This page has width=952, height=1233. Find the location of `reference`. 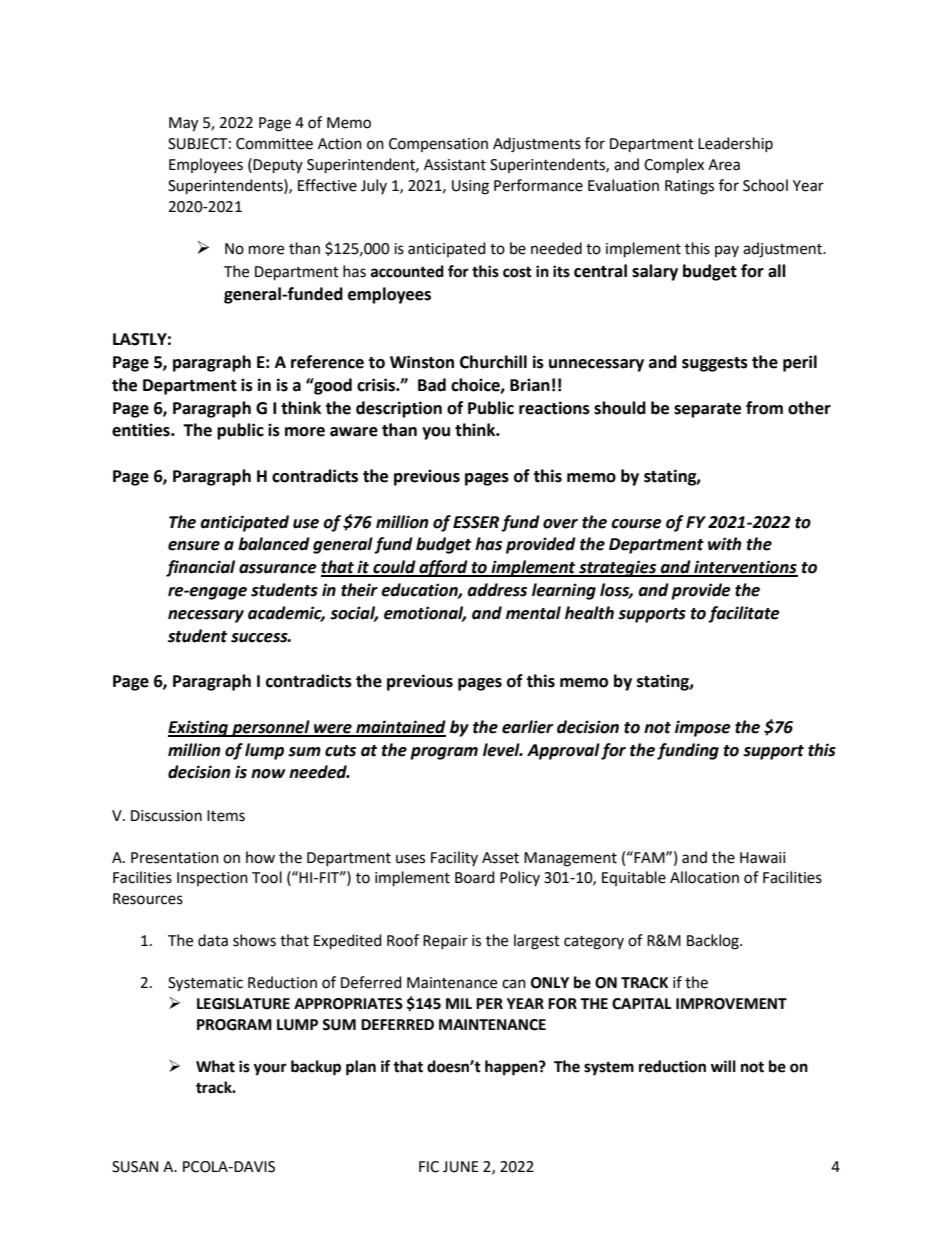

reference is located at coordinates (327, 362).
